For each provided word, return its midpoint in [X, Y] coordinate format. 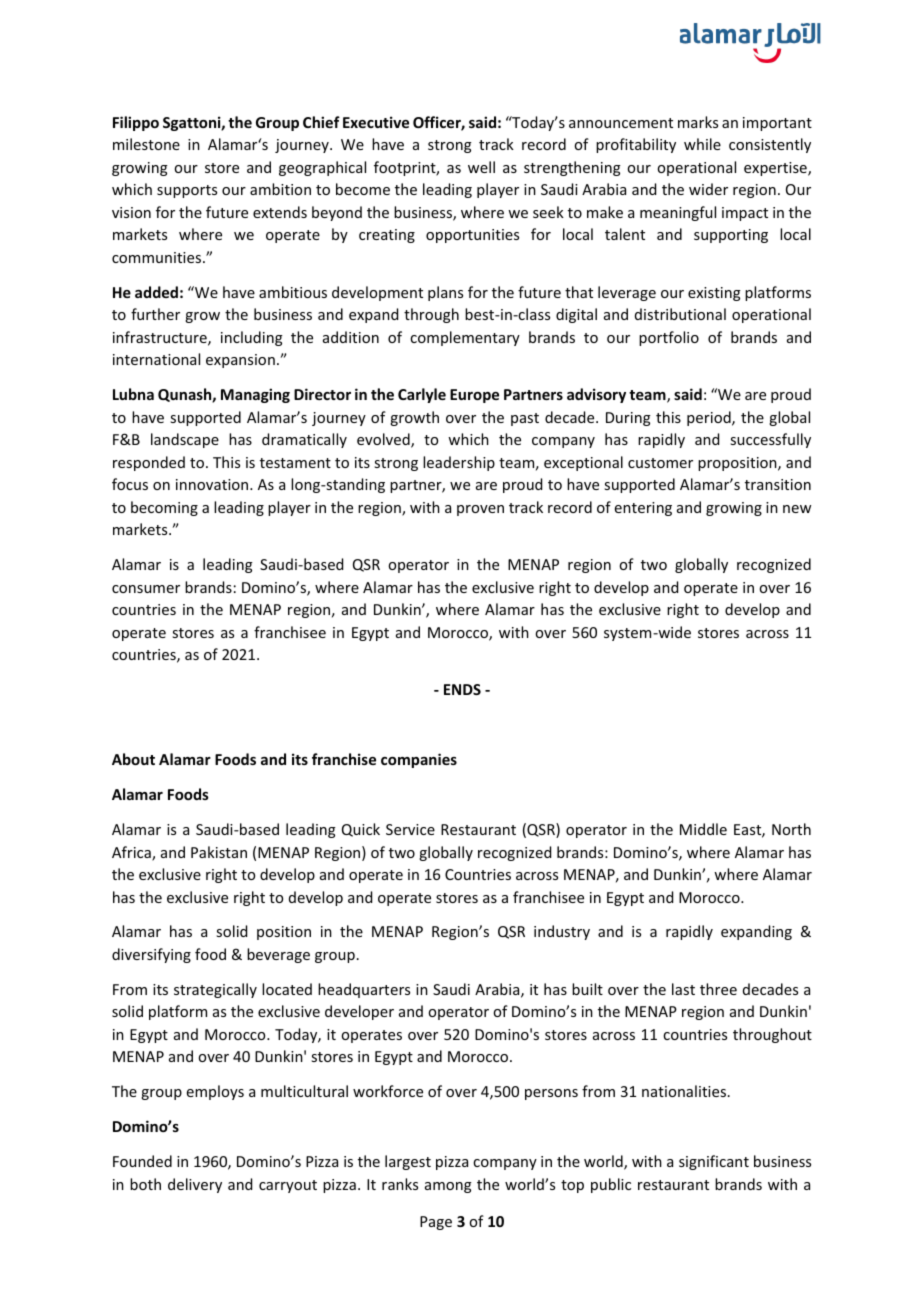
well [481, 167]
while [702, 144]
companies [419, 760]
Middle [703, 829]
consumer [146, 589]
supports [187, 191]
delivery [195, 1185]
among [448, 1187]
